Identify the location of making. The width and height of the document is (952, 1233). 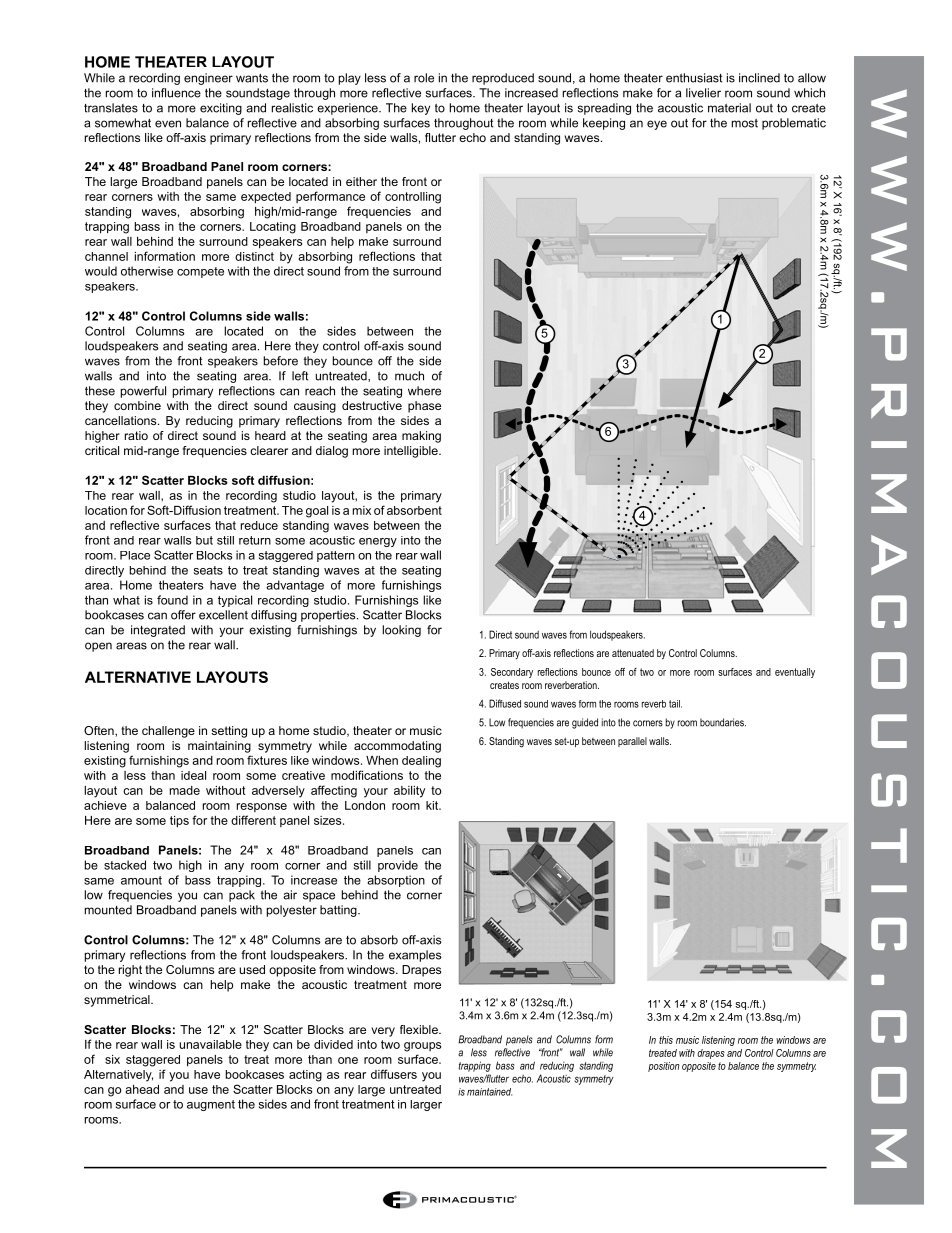
(421, 437).
